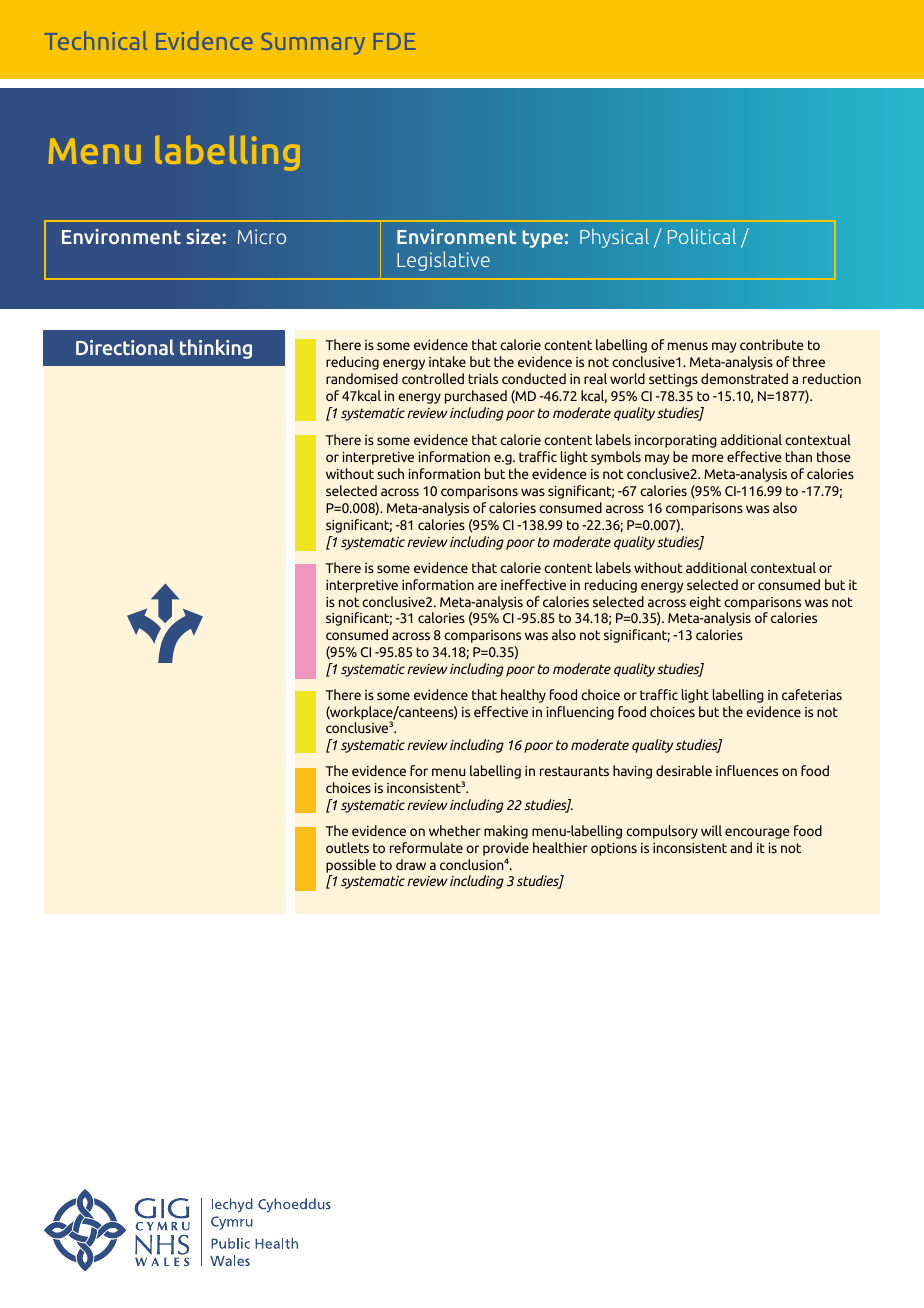 The width and height of the image is (924, 1308). What do you see at coordinates (347, 847) in the image?
I see `outlets` at bounding box center [347, 847].
